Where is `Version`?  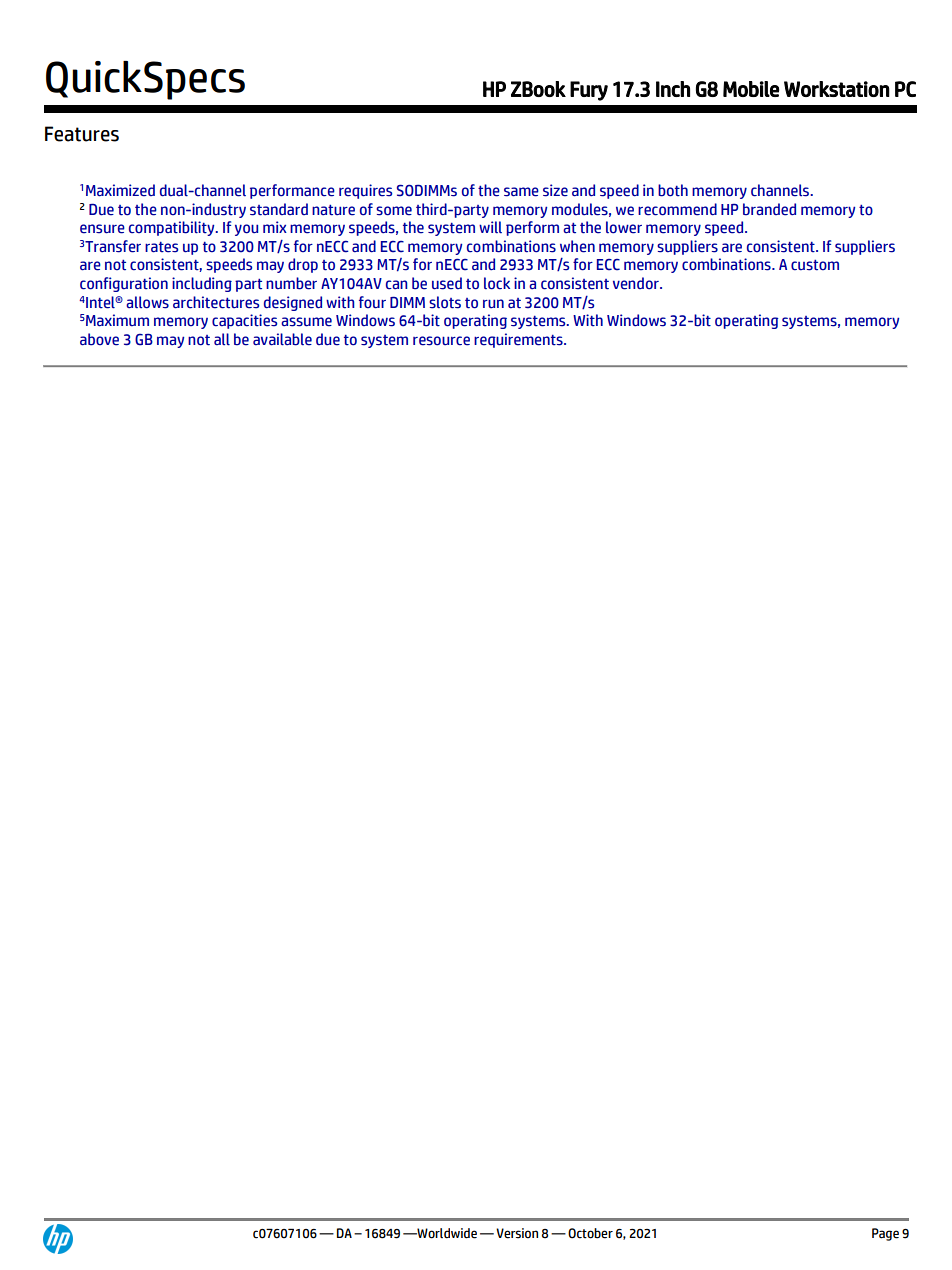
Version is located at coordinates (517, 1233).
